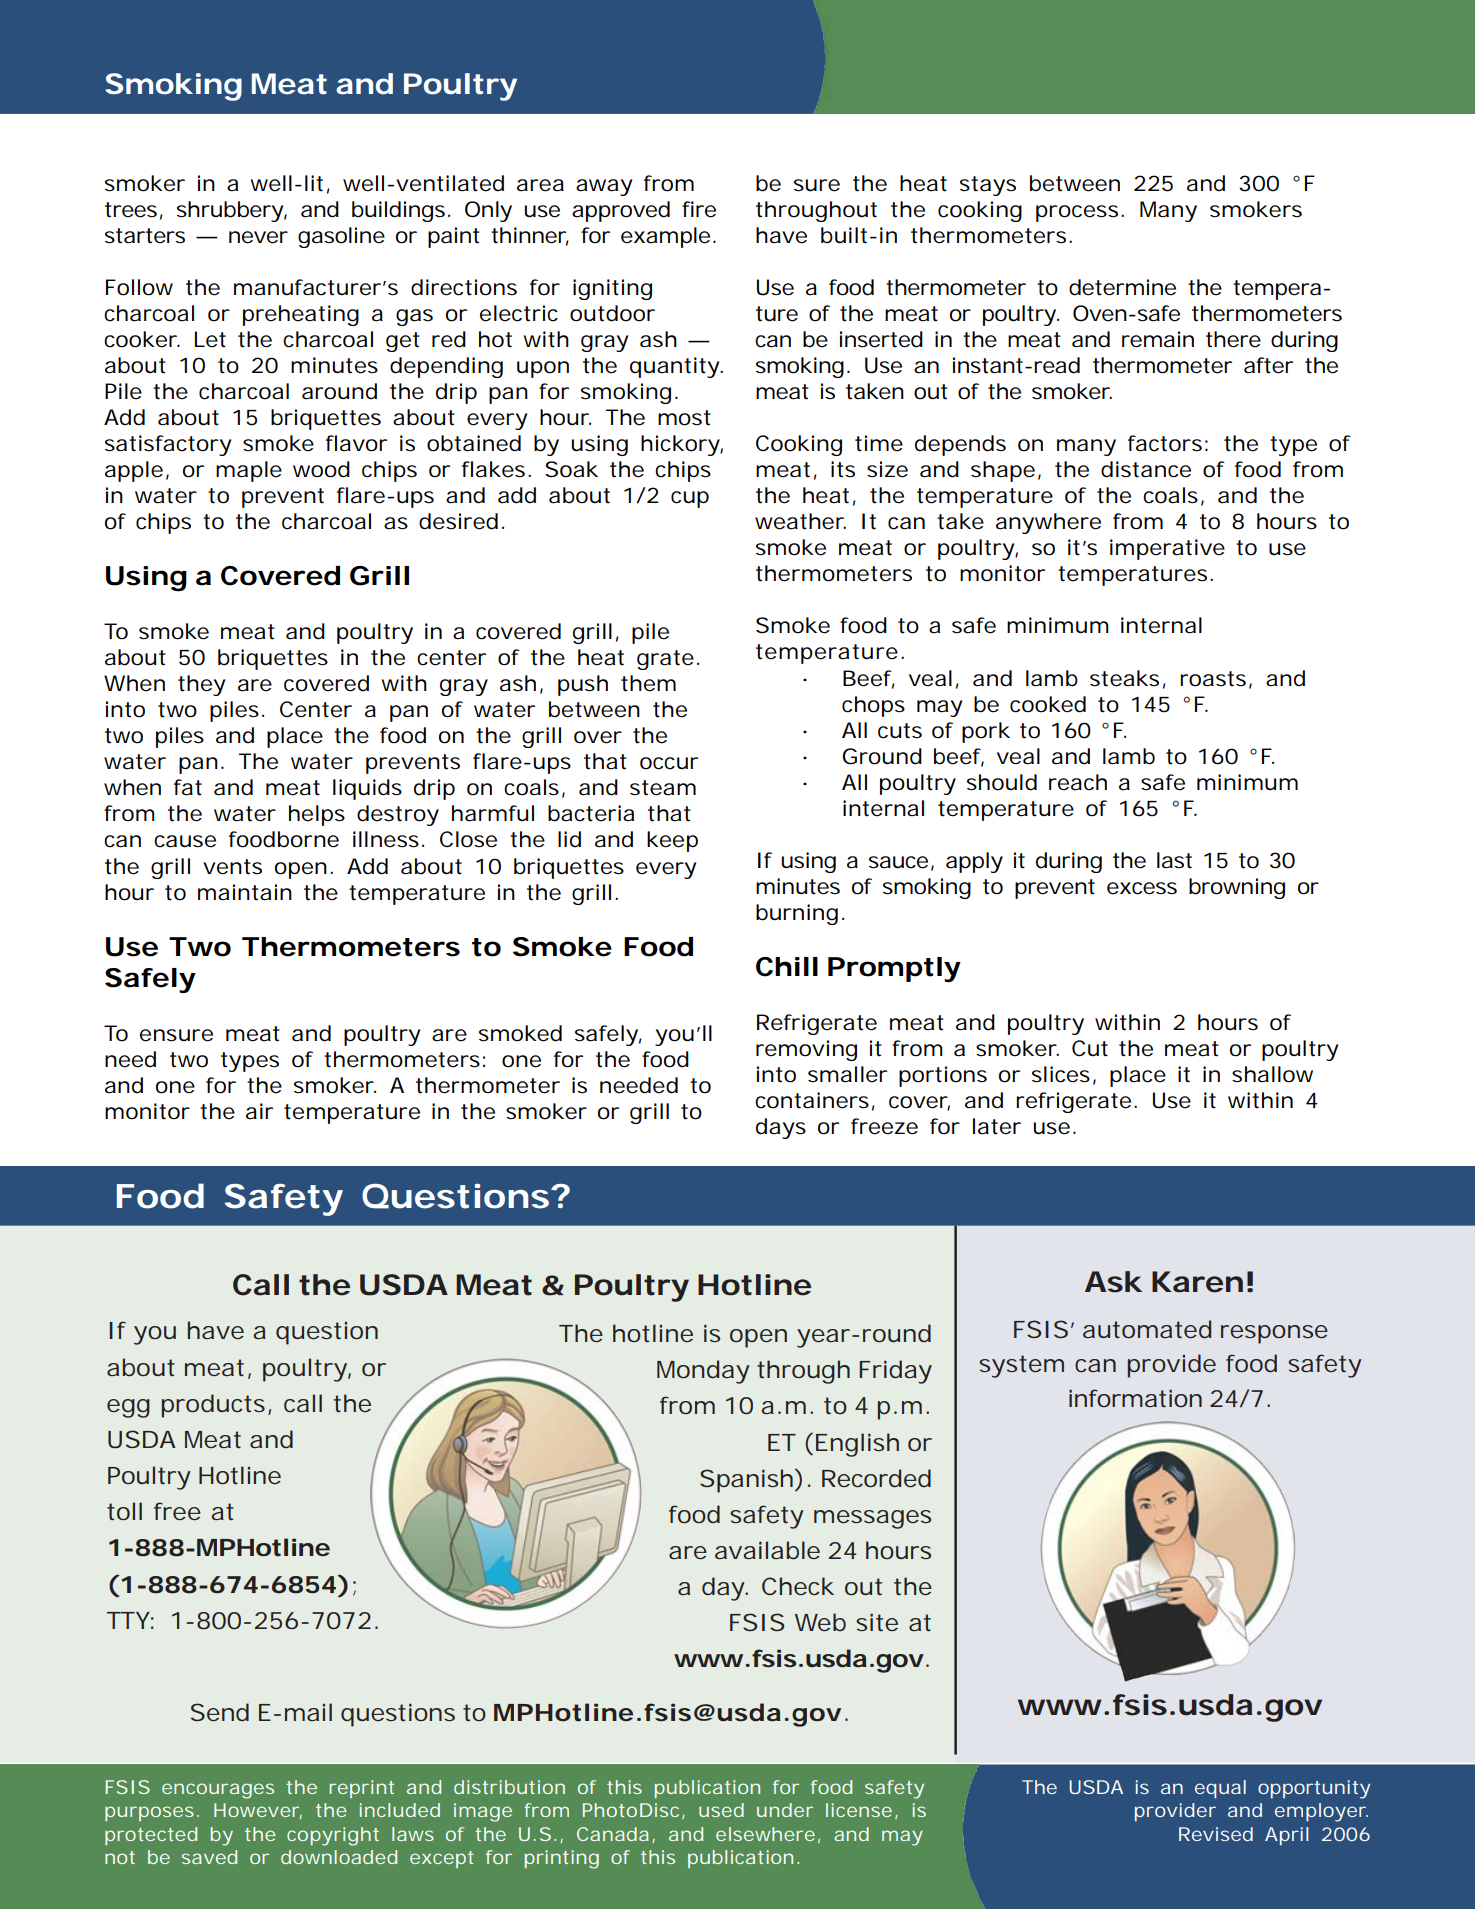  Describe the element at coordinates (1220, 1789) in the screenshot. I see `equal` at that location.
